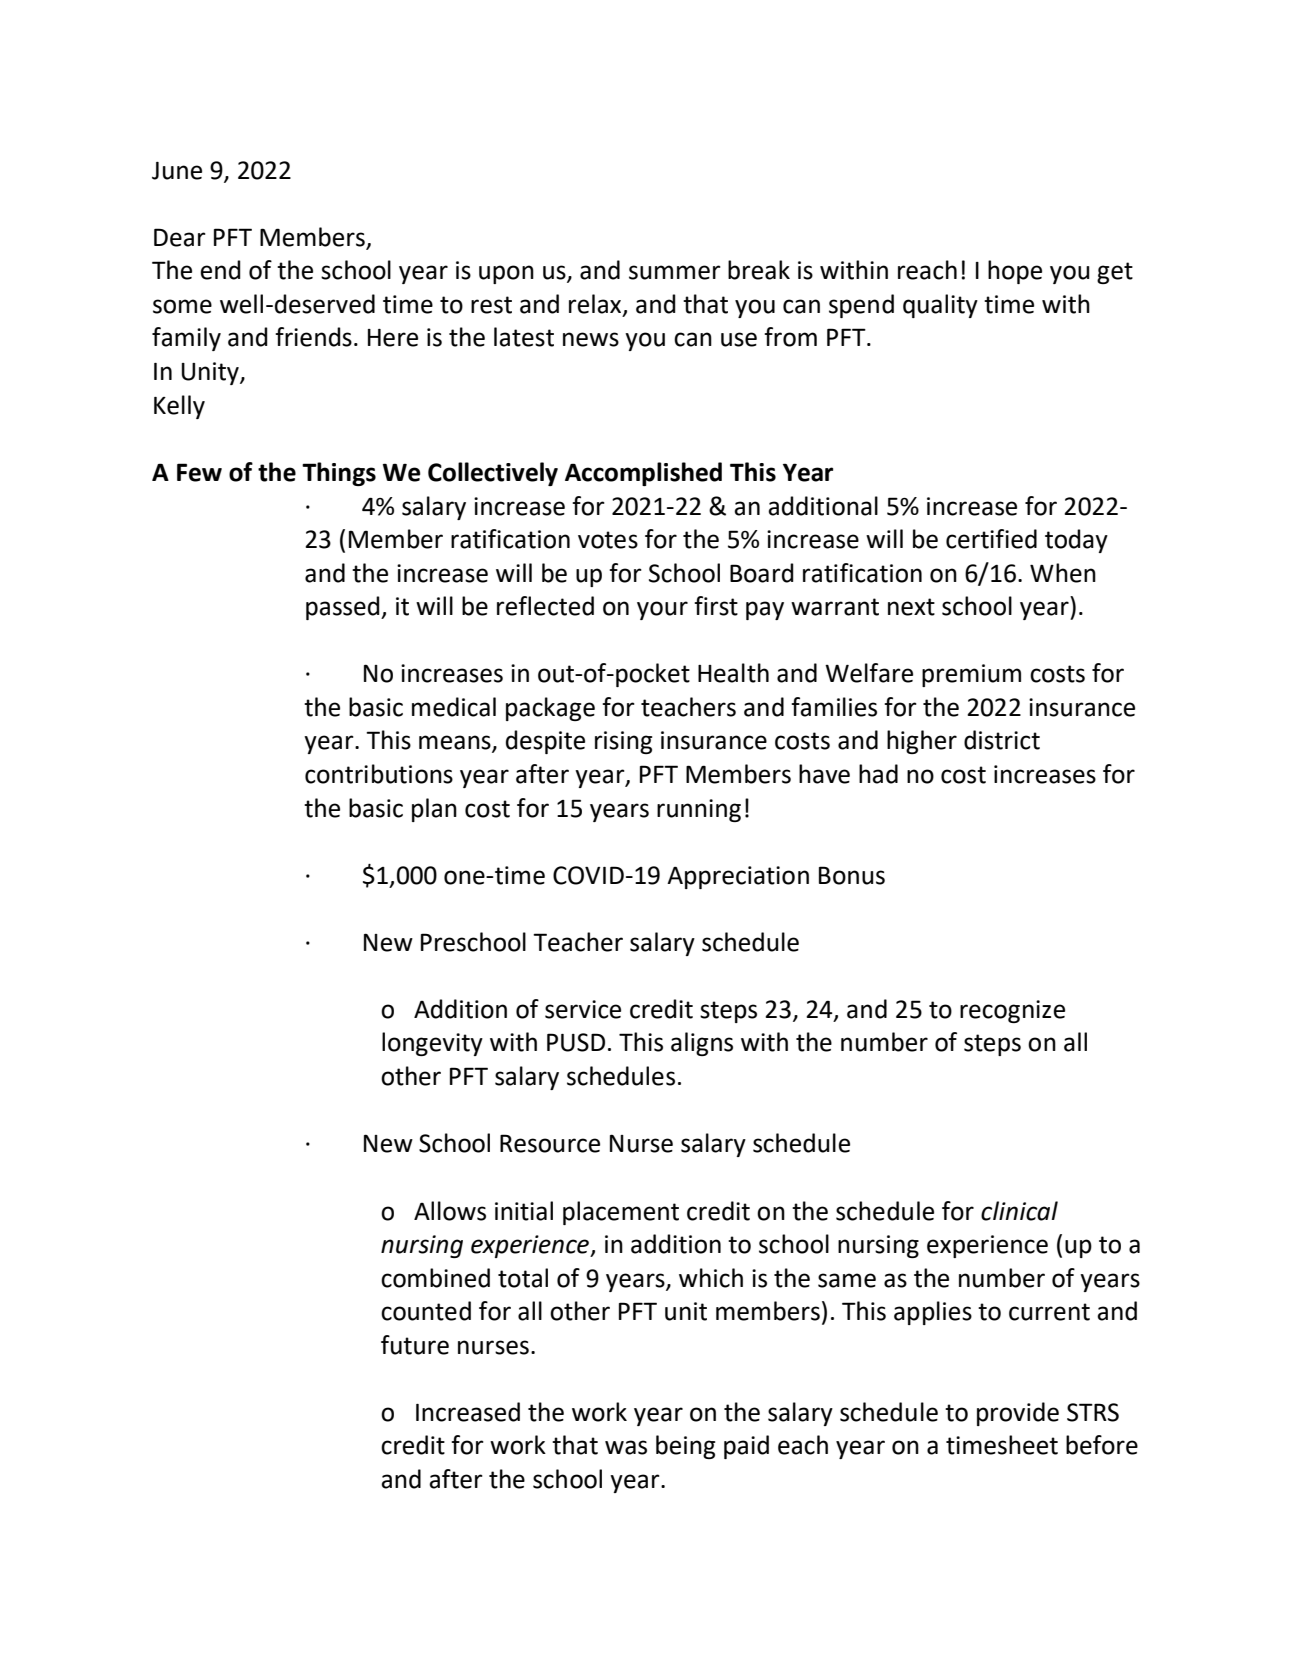  Describe the element at coordinates (991, 539) in the page. I see `certified` at that location.
